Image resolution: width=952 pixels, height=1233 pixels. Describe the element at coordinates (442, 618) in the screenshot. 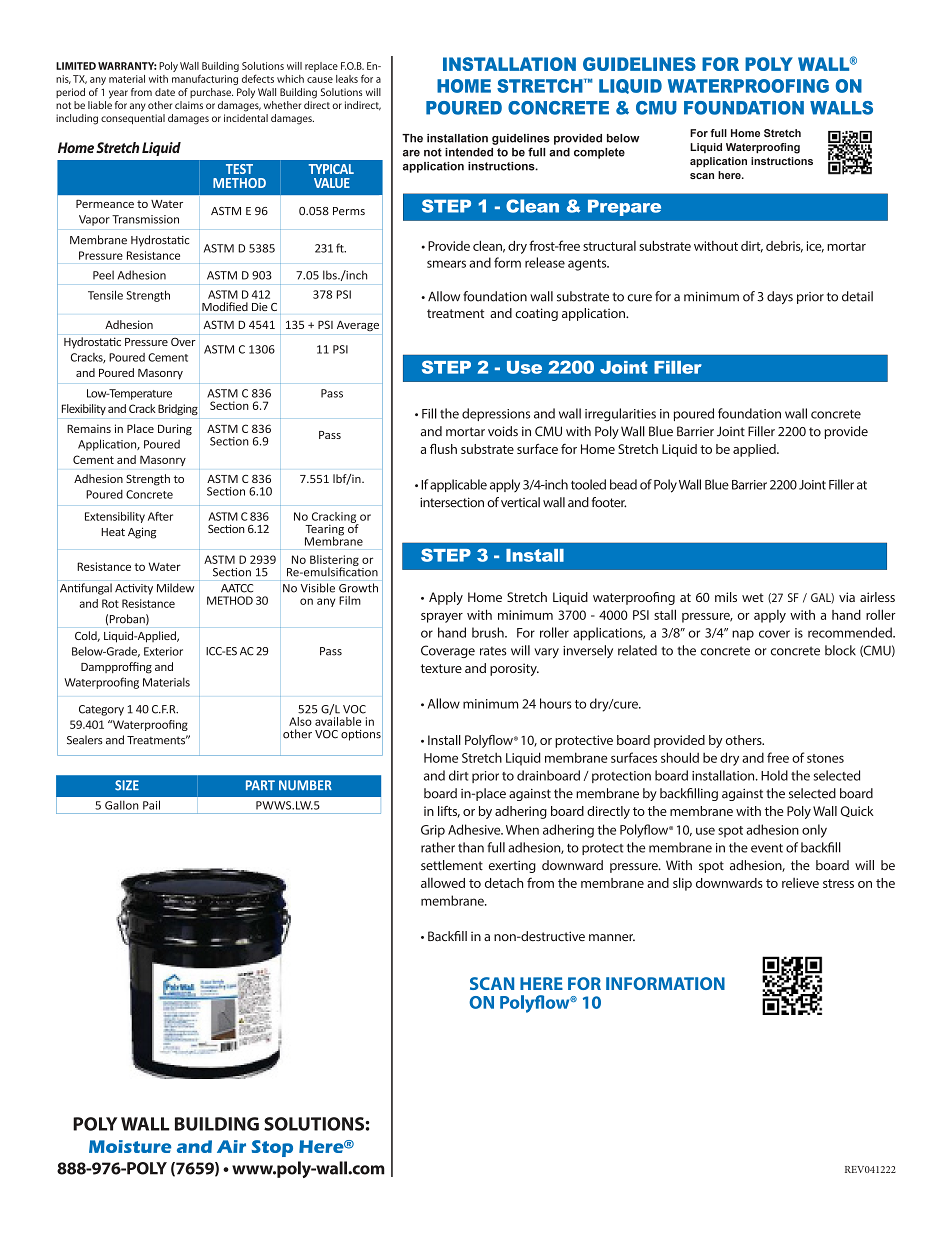

I see `sprayer` at that location.
